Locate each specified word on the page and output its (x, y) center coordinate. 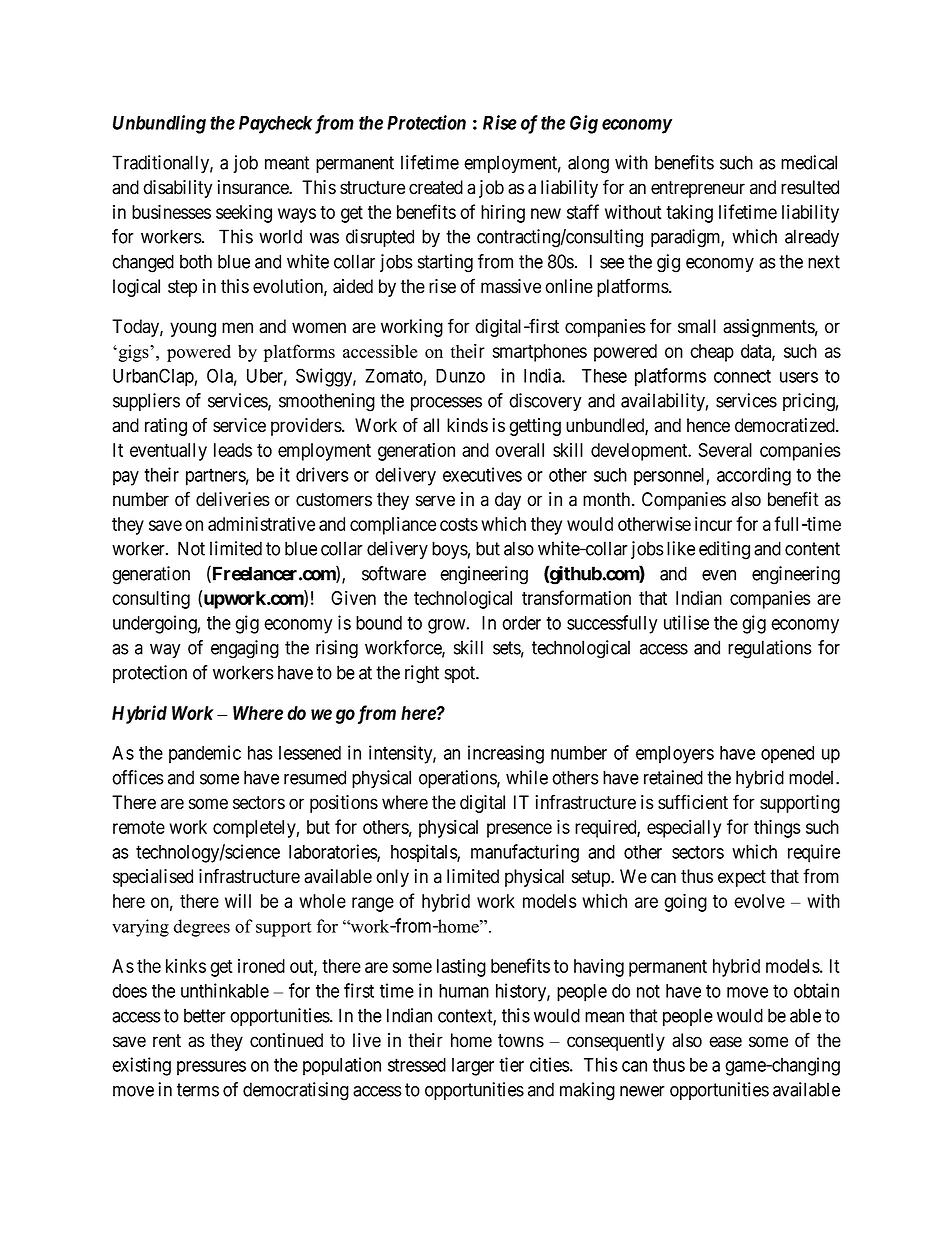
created (436, 187)
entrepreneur (698, 189)
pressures (211, 1068)
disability (177, 189)
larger (473, 1067)
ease (725, 1042)
